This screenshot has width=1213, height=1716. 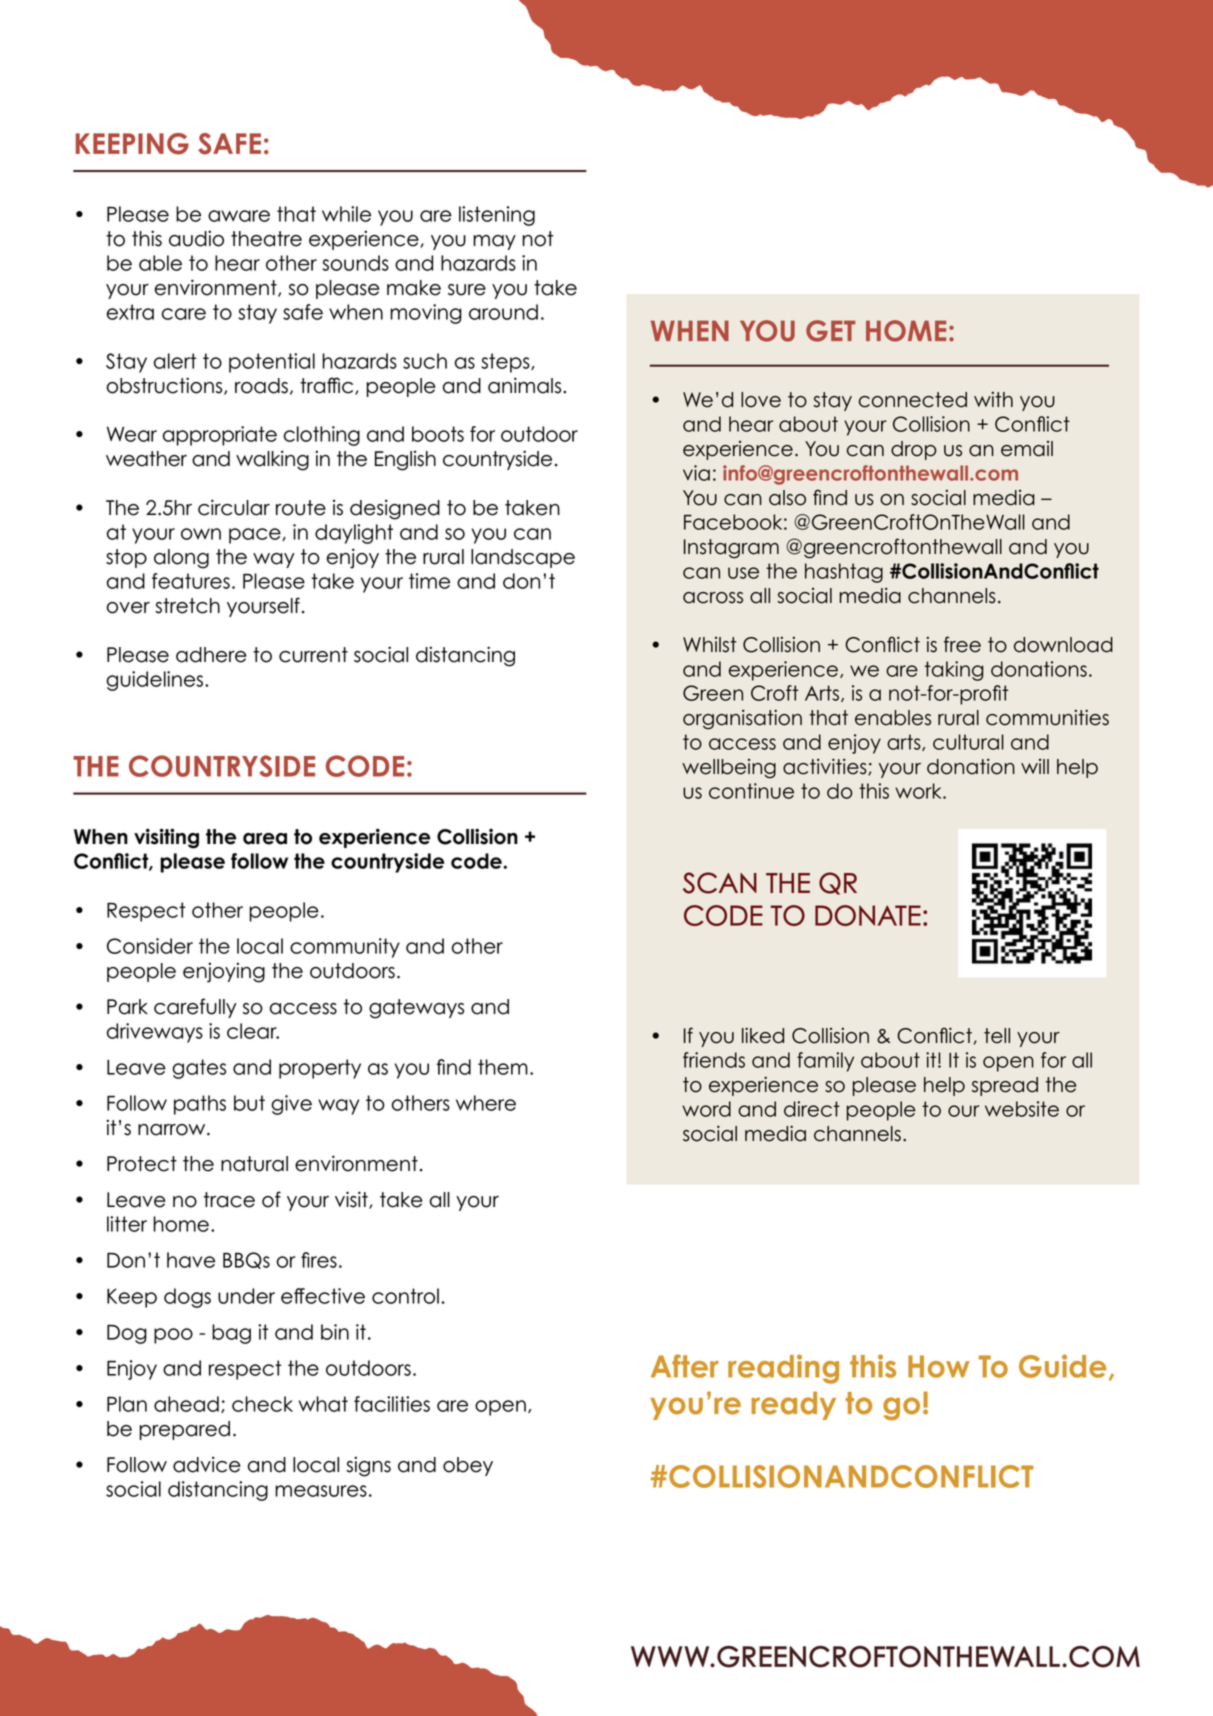 What do you see at coordinates (523, 558) in the screenshot?
I see `landscape` at bounding box center [523, 558].
